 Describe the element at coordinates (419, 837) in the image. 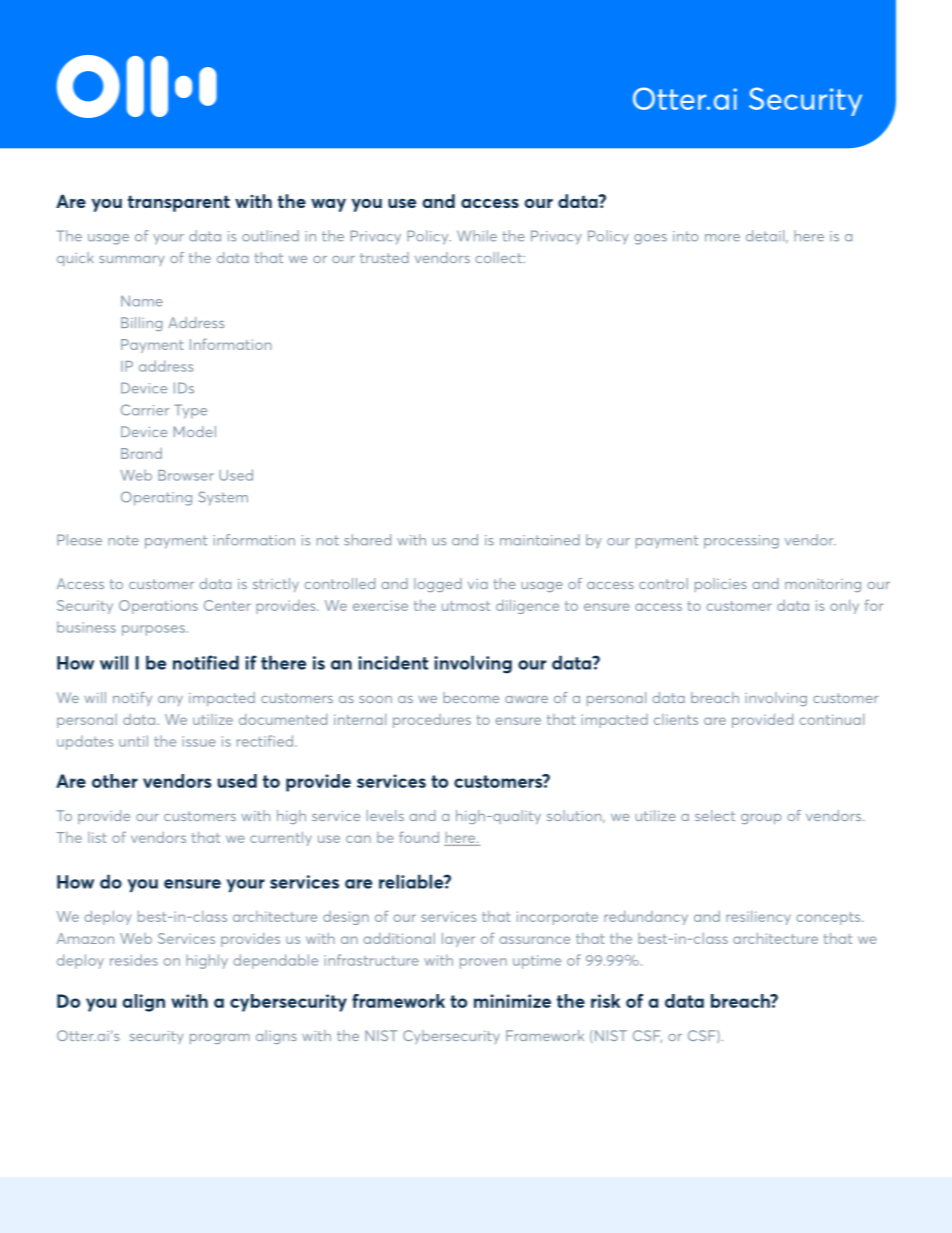

I see `found` at that location.
